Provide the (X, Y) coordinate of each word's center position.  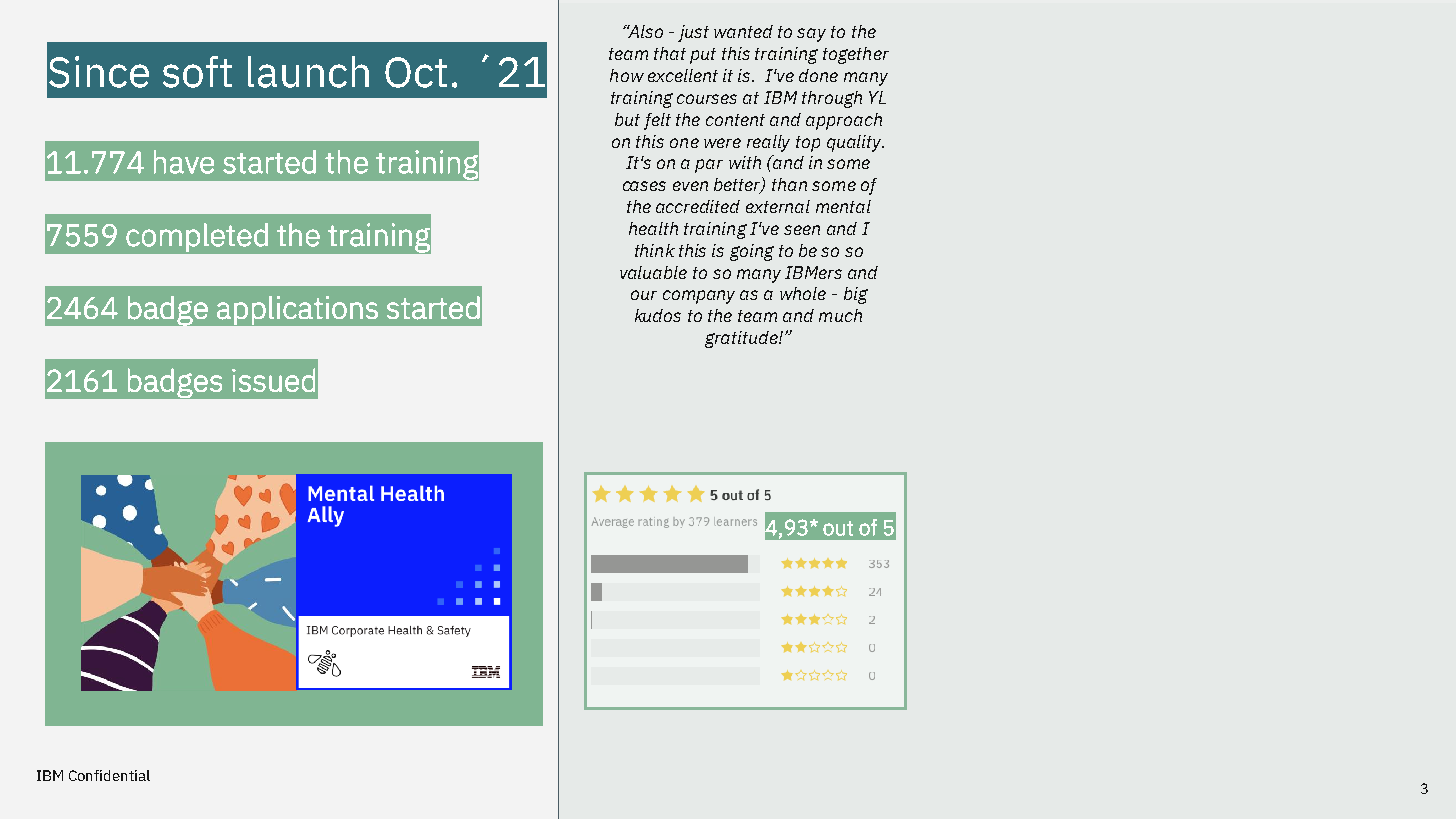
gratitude (742, 339)
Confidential (109, 775)
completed (197, 237)
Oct (416, 72)
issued (273, 380)
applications (297, 310)
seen (802, 230)
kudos (658, 315)
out (838, 528)
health (653, 228)
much (840, 315)
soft (197, 72)
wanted (743, 31)
